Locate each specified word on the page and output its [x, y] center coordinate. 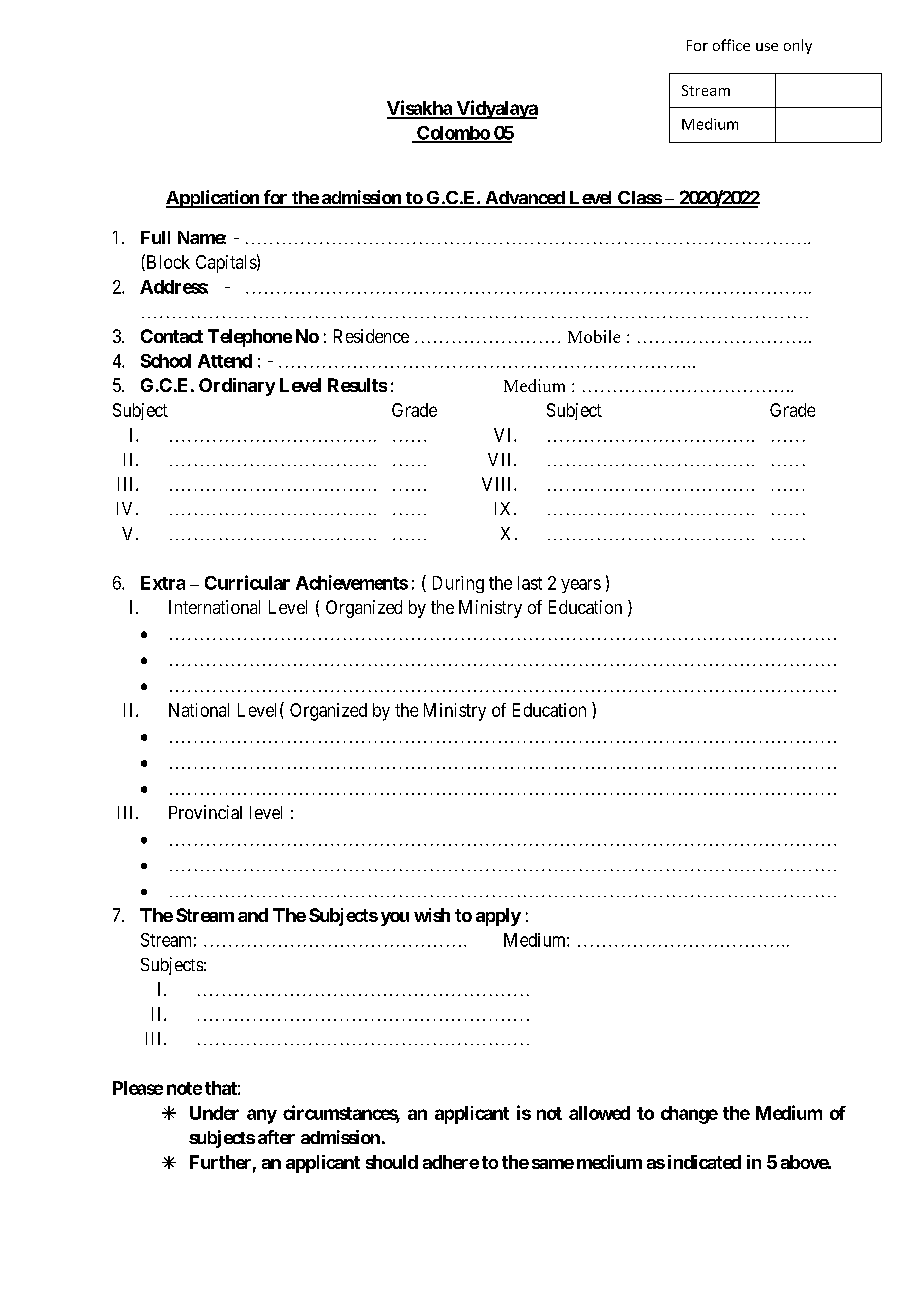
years [581, 586]
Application [213, 199]
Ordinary [237, 387]
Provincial [205, 812]
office [731, 45]
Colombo [453, 134]
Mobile [594, 336]
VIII [498, 484]
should [392, 1162]
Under [214, 1113]
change [689, 1115]
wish [432, 915]
